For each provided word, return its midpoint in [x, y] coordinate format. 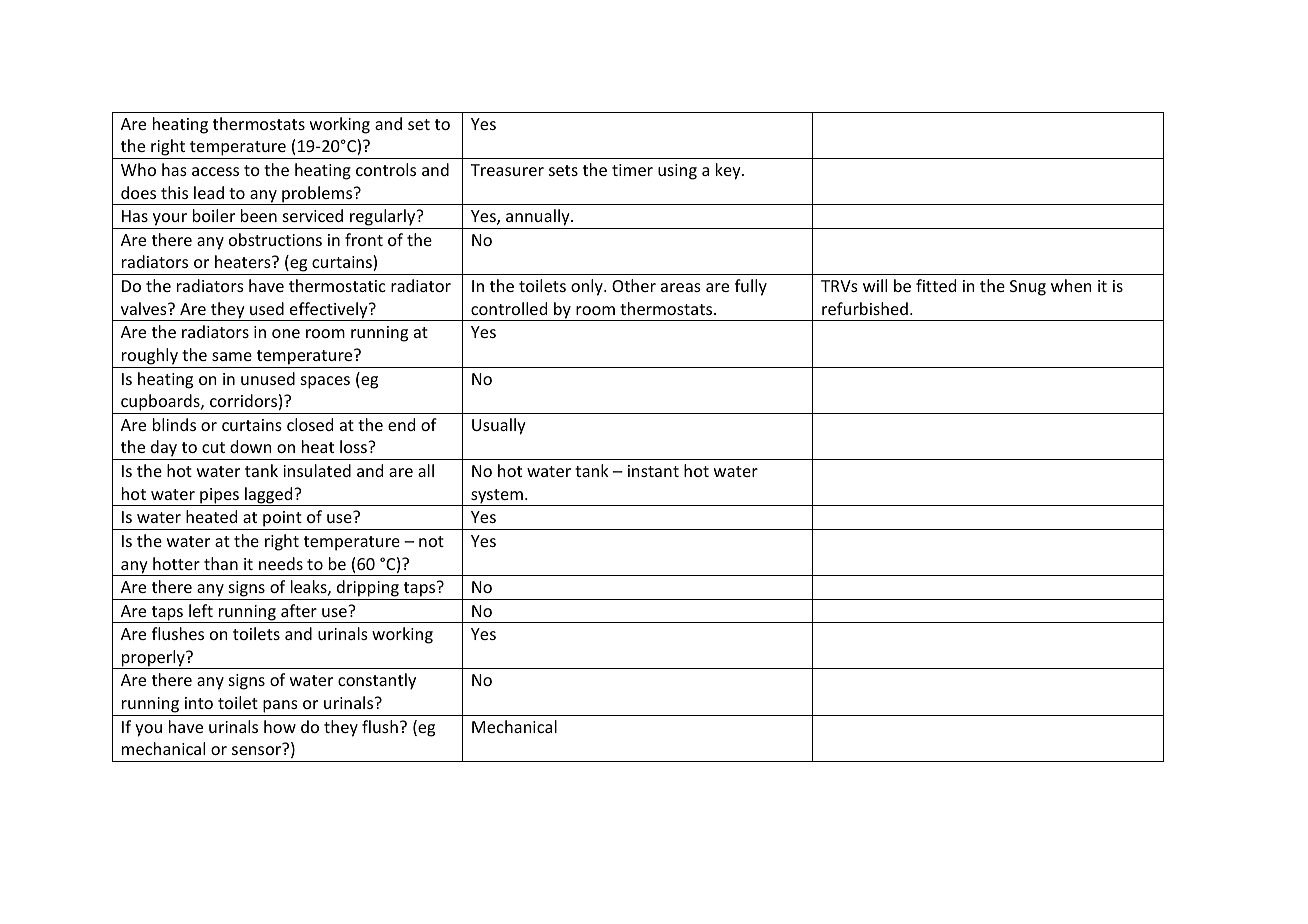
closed [310, 424]
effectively [329, 311]
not [431, 541]
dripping [368, 588]
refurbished [865, 308]
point [282, 520]
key [729, 171]
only [588, 287]
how [280, 726]
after [299, 610]
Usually [499, 426]
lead [209, 192]
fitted [936, 285]
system [497, 497]
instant [653, 471]
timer [632, 170]
